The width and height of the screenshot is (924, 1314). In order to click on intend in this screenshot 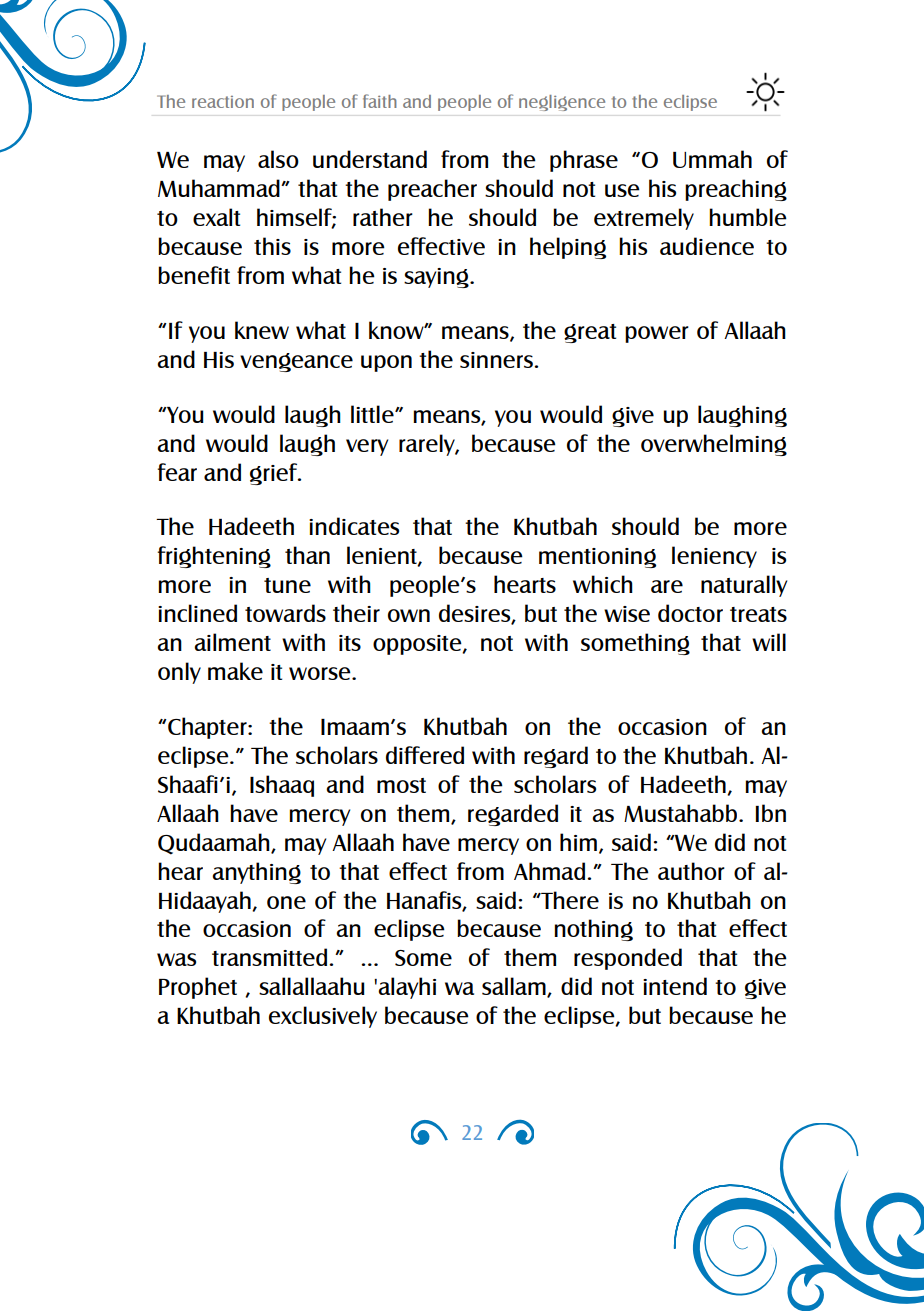, I will do `click(675, 986)`.
